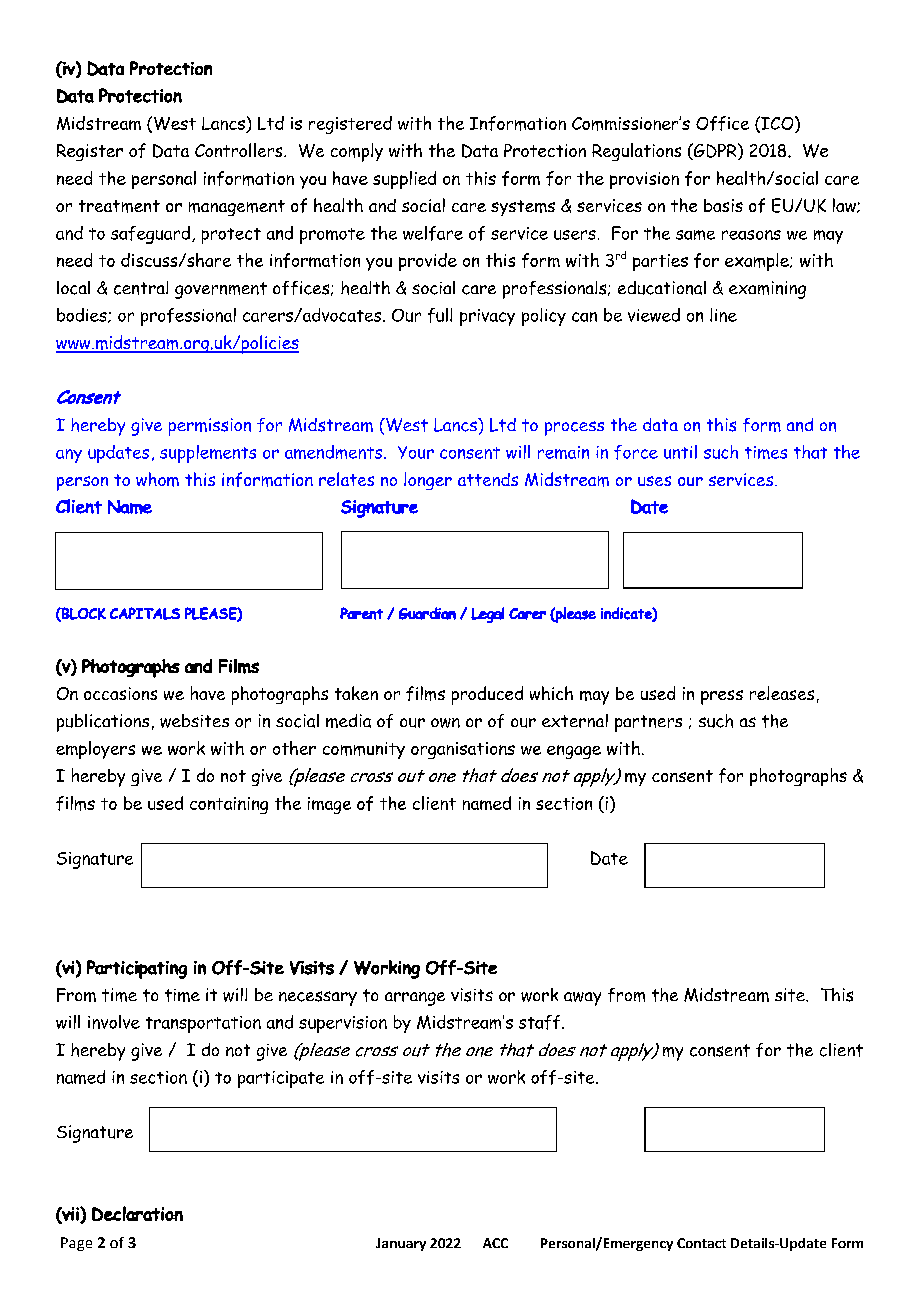 The height and width of the screenshot is (1308, 924). Describe the element at coordinates (723, 205) in the screenshot. I see `basis` at that location.
